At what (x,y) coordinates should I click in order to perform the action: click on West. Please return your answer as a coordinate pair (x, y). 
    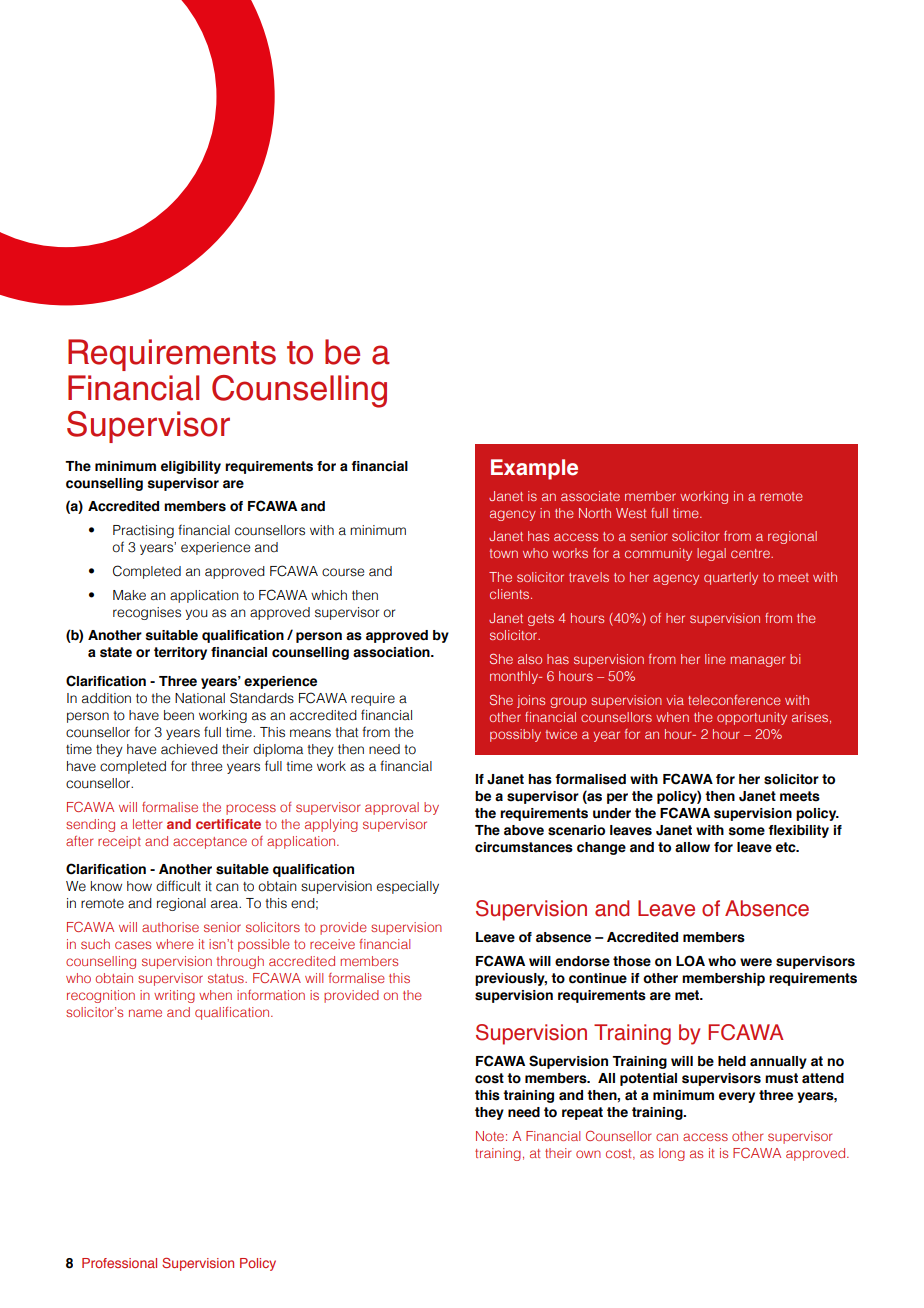
    Looking at the image, I should click on (631, 513).
